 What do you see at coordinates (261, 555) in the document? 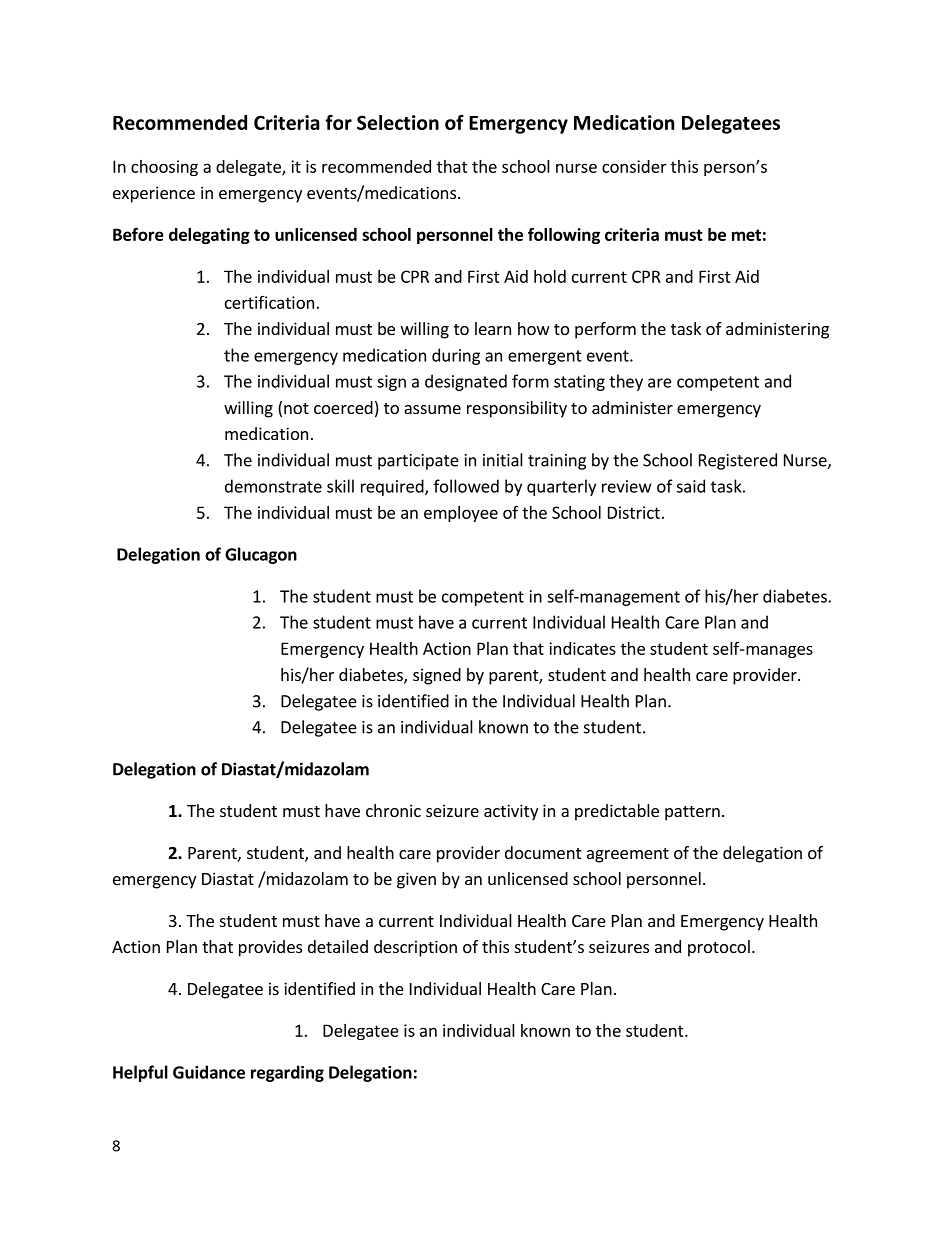
I see `Glucagon` at bounding box center [261, 555].
